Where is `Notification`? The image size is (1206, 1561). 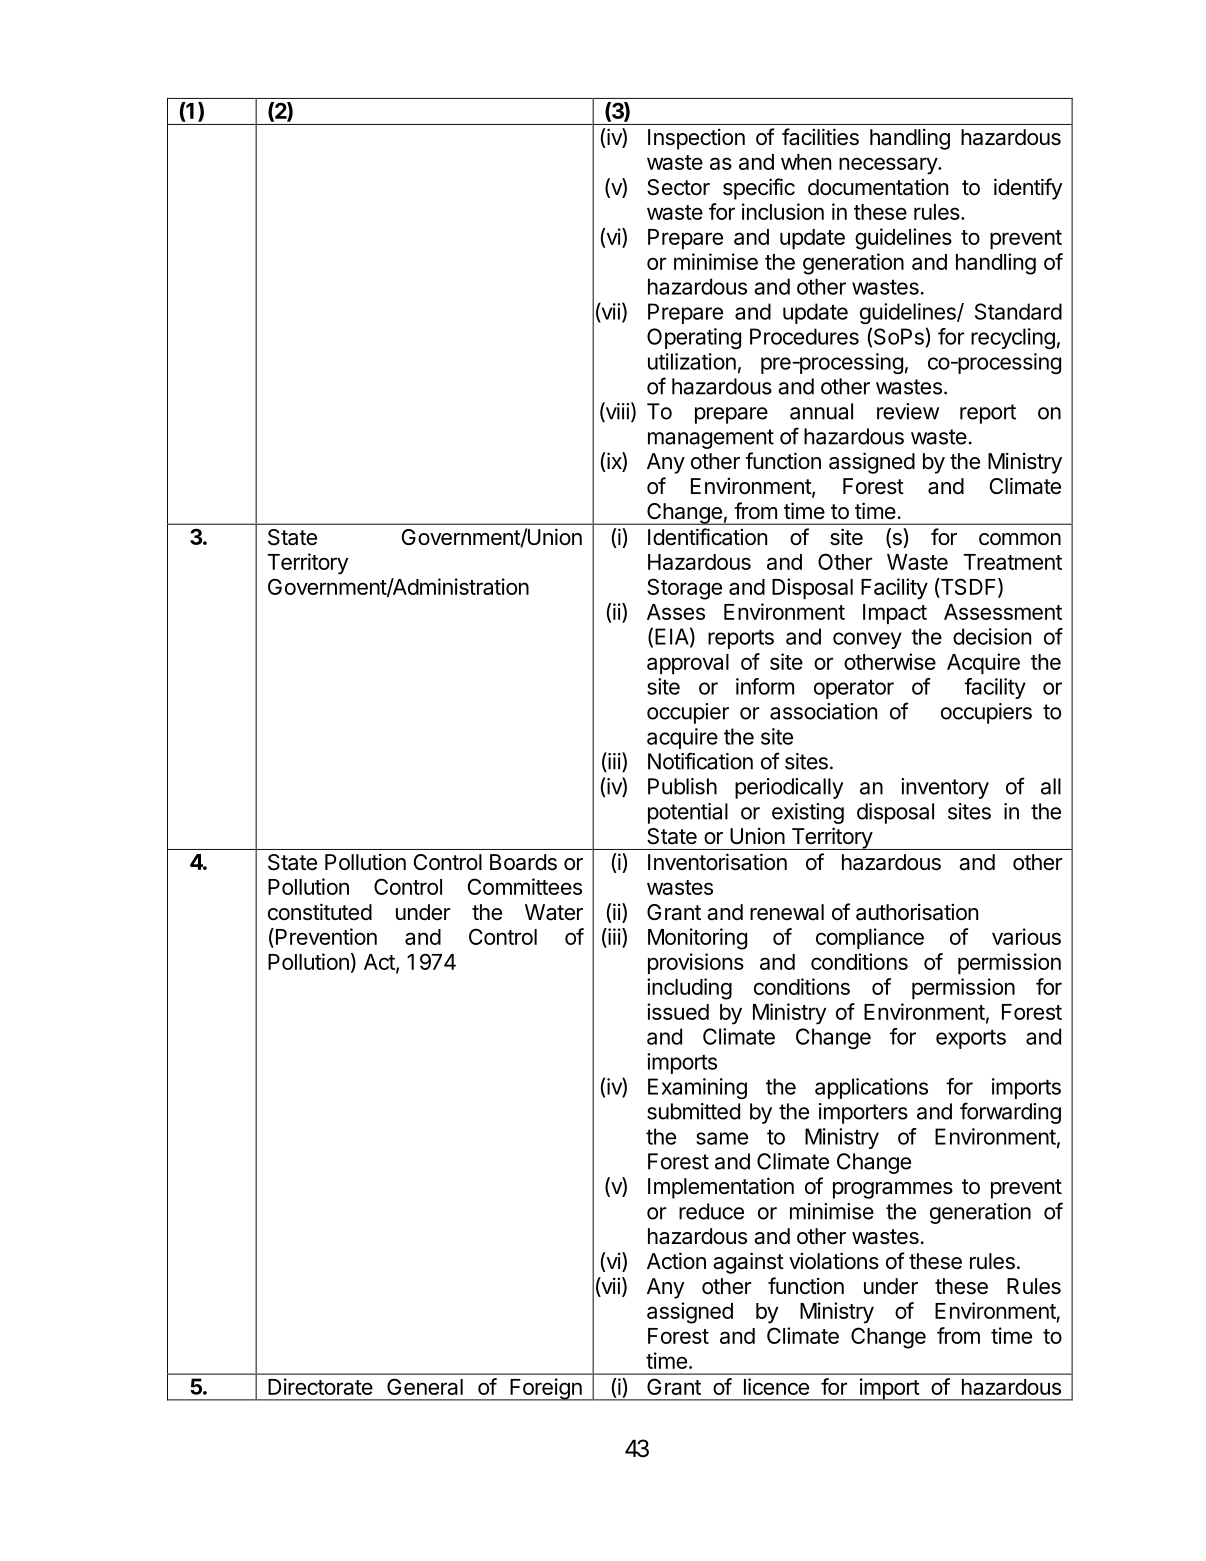
Notification is located at coordinates (700, 761).
